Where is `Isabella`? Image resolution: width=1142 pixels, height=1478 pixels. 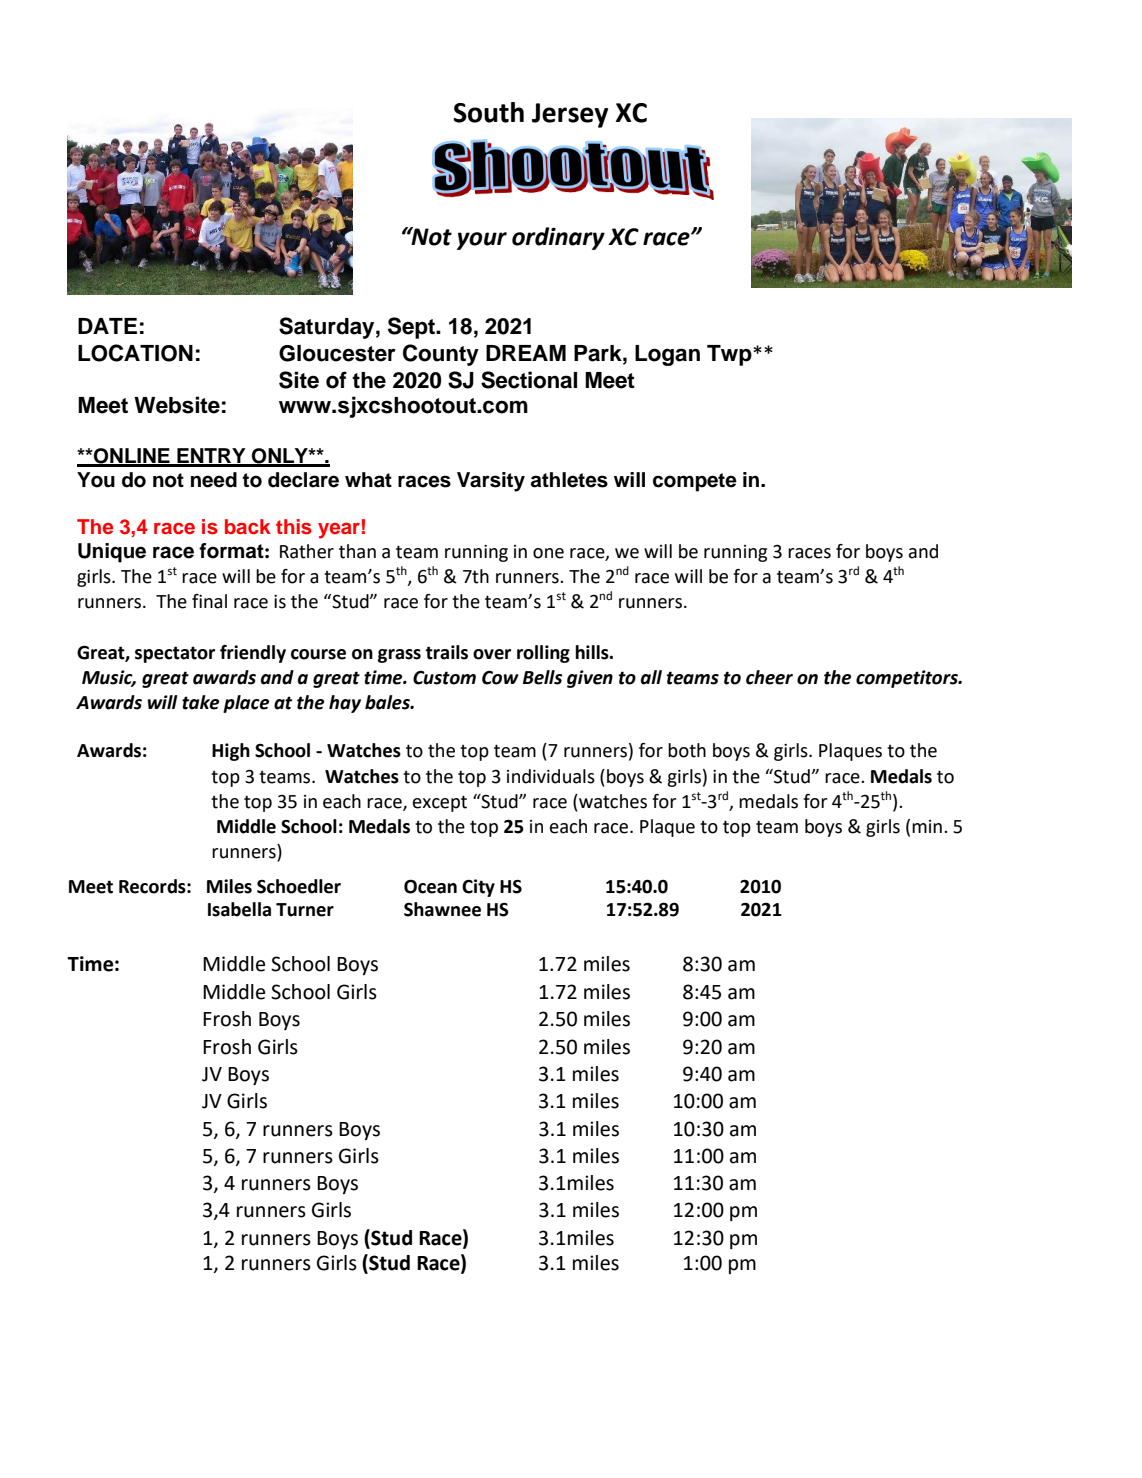
Isabella is located at coordinates (239, 909).
